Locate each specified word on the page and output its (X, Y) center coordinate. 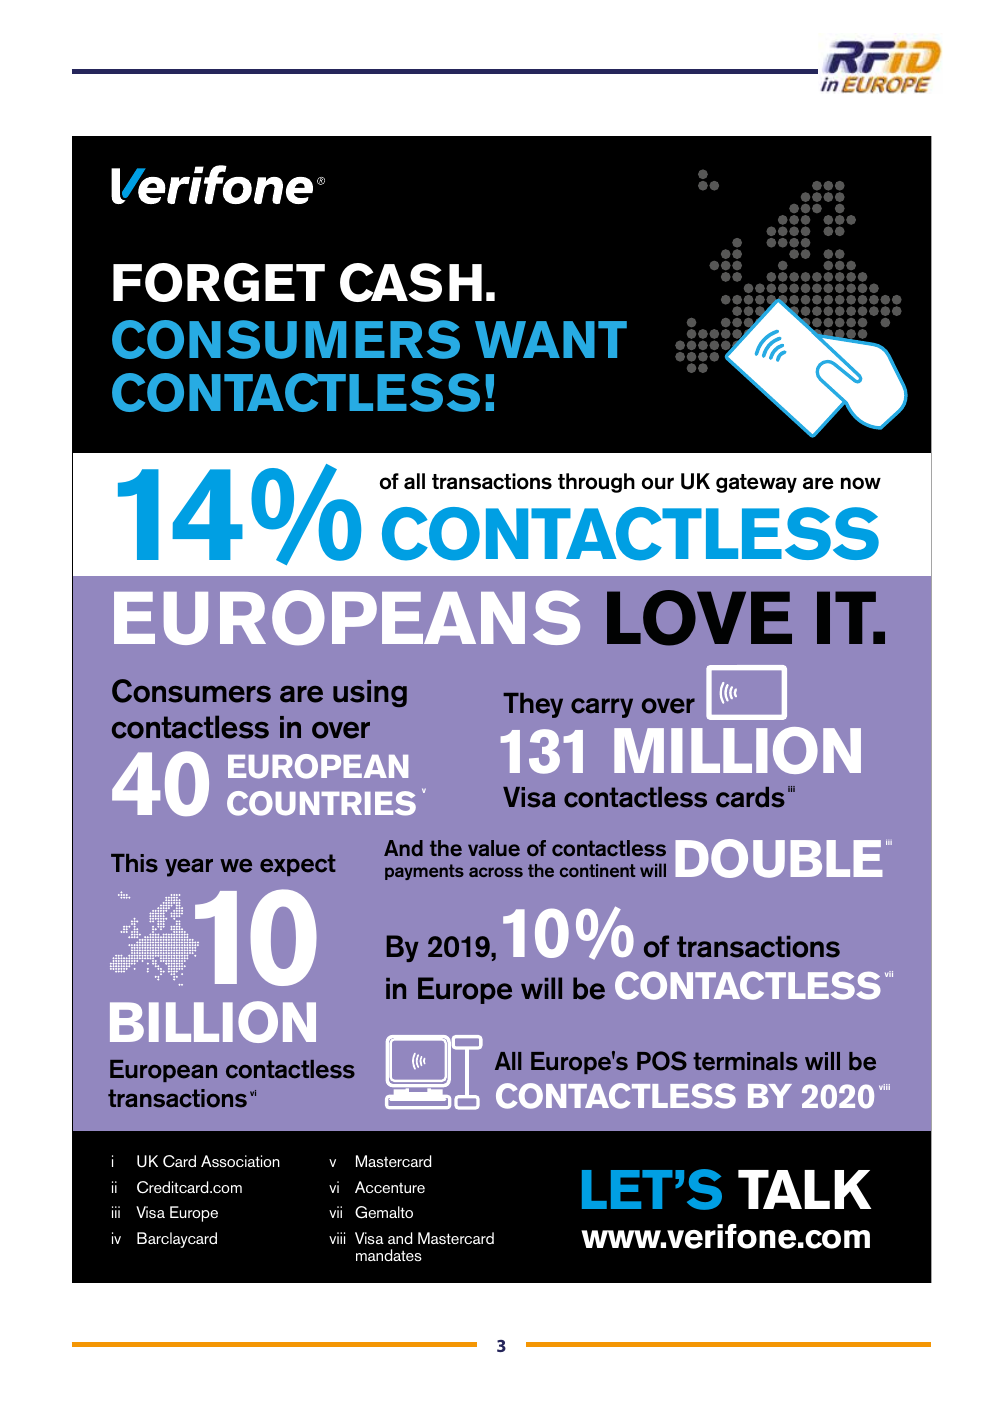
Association (240, 1161)
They (533, 705)
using (370, 693)
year (189, 868)
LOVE (699, 618)
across (496, 872)
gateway (756, 483)
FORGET (219, 282)
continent (597, 870)
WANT (551, 339)
